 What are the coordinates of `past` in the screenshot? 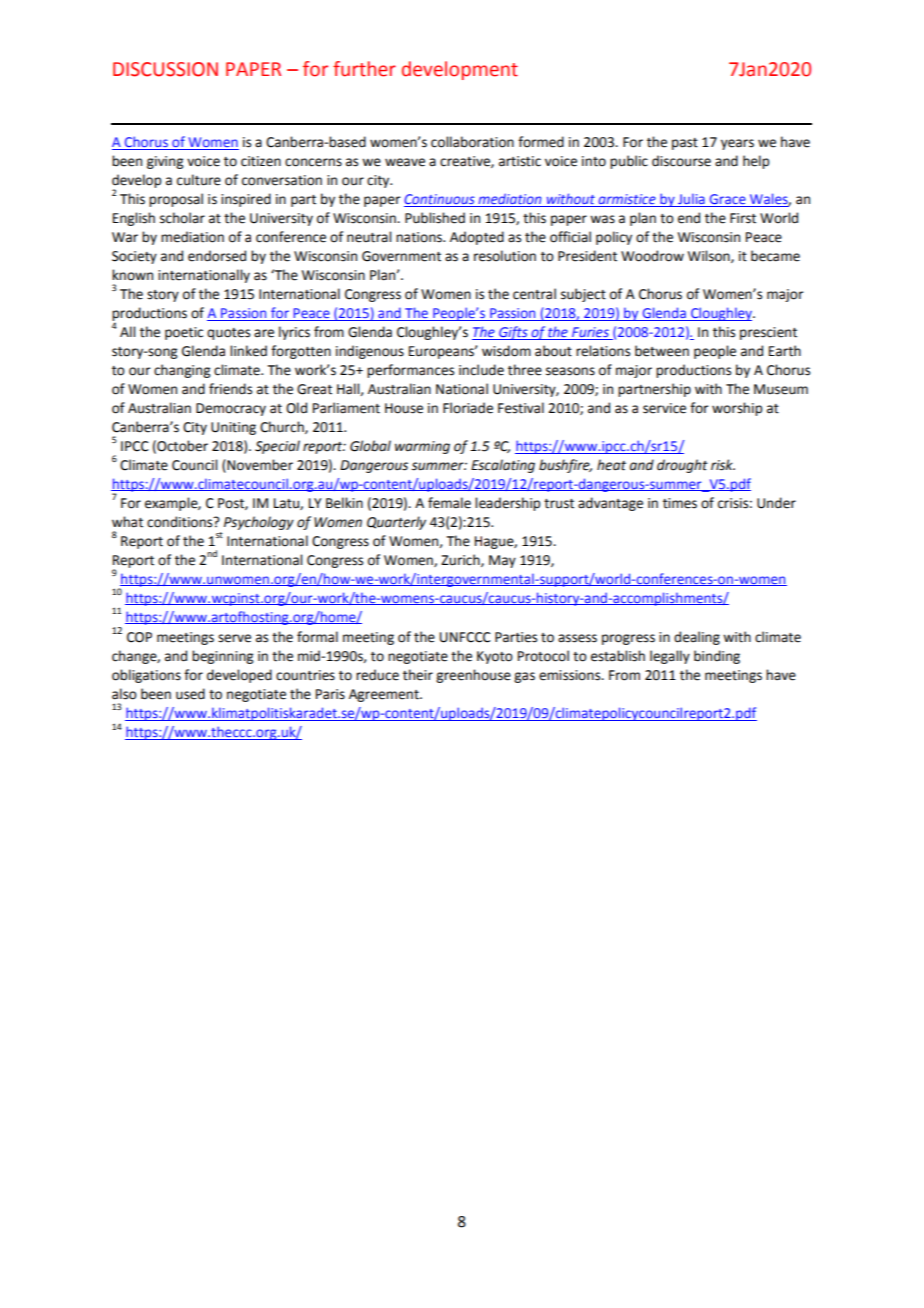 It's located at (685, 144).
